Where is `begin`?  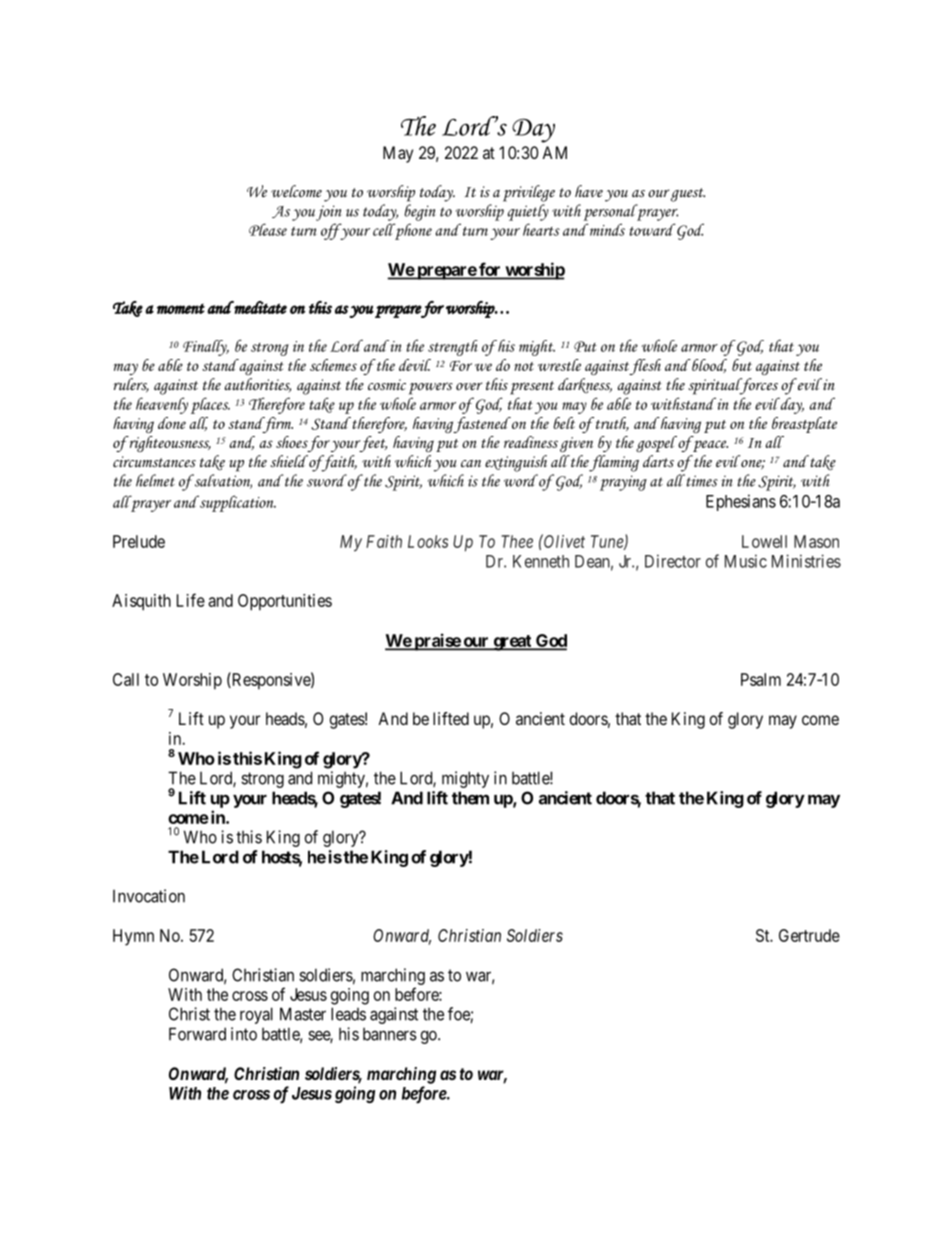 begin is located at coordinates (420, 212).
